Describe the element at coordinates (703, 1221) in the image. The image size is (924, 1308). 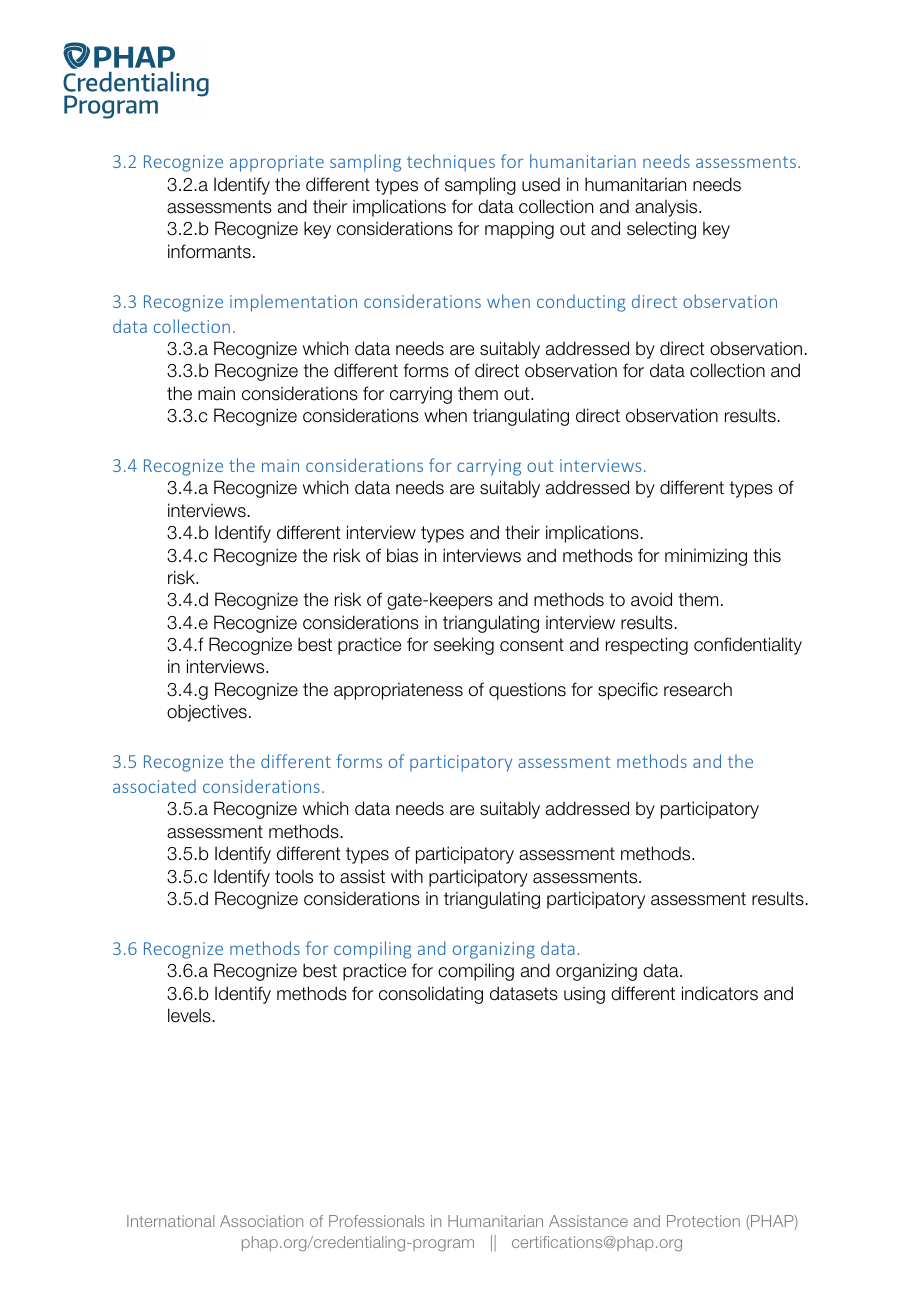
I see `Protection` at that location.
